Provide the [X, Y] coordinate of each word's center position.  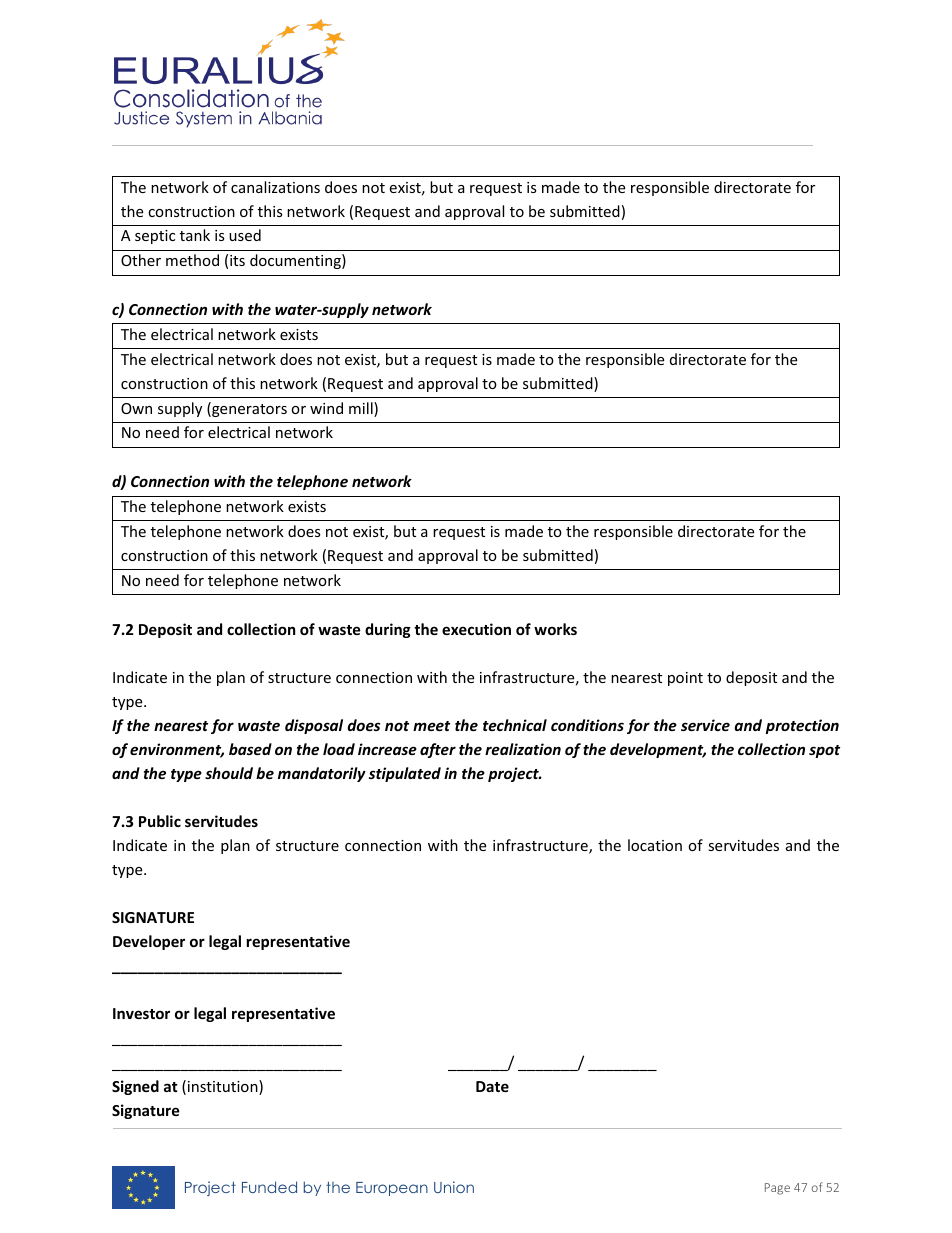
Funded [269, 1187]
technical [515, 725]
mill [362, 409]
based [250, 749]
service [705, 725]
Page [777, 1189]
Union [454, 1187]
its [237, 260]
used [245, 235]
